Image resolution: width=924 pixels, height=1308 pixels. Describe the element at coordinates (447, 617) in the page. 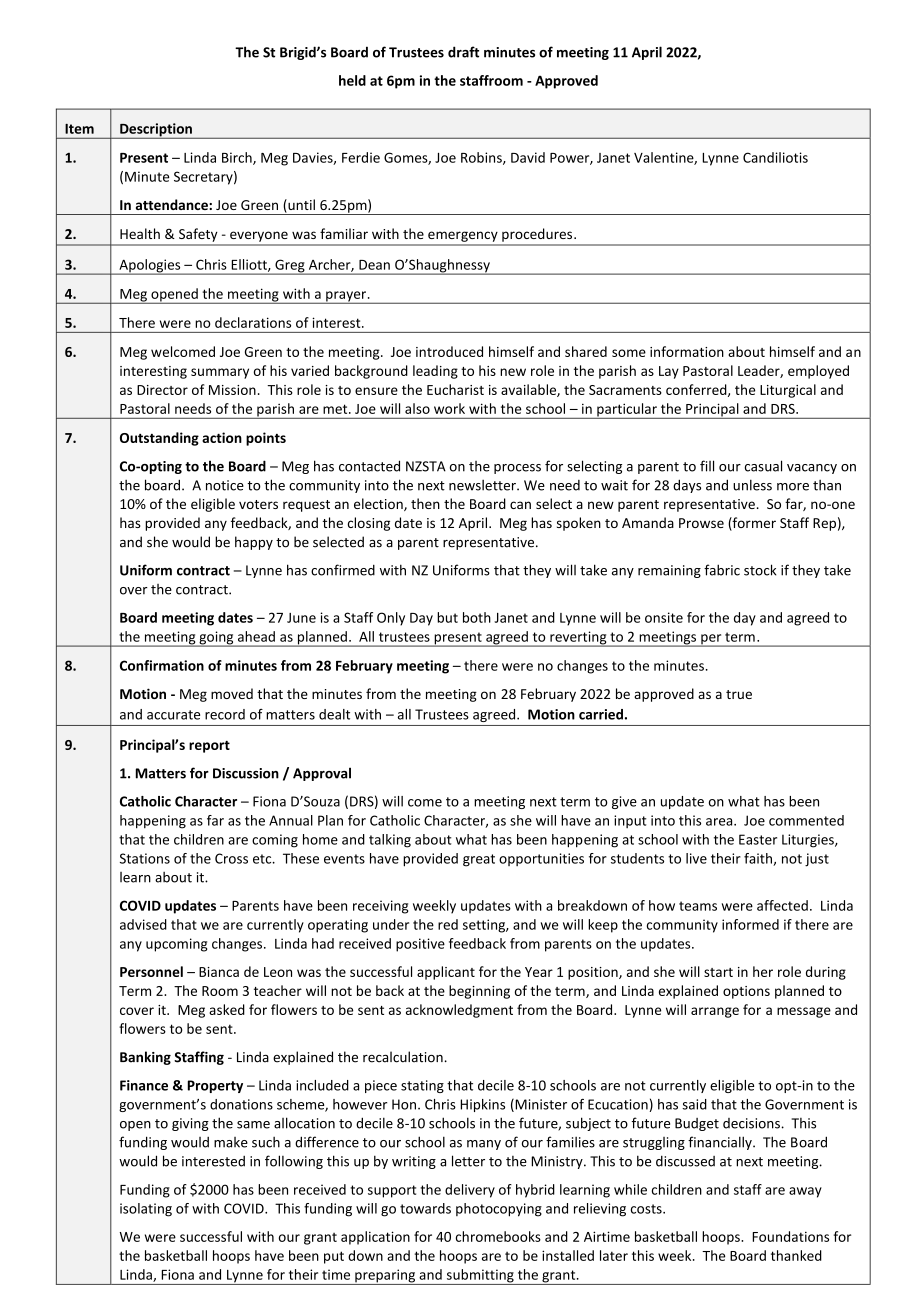

I see `but` at that location.
